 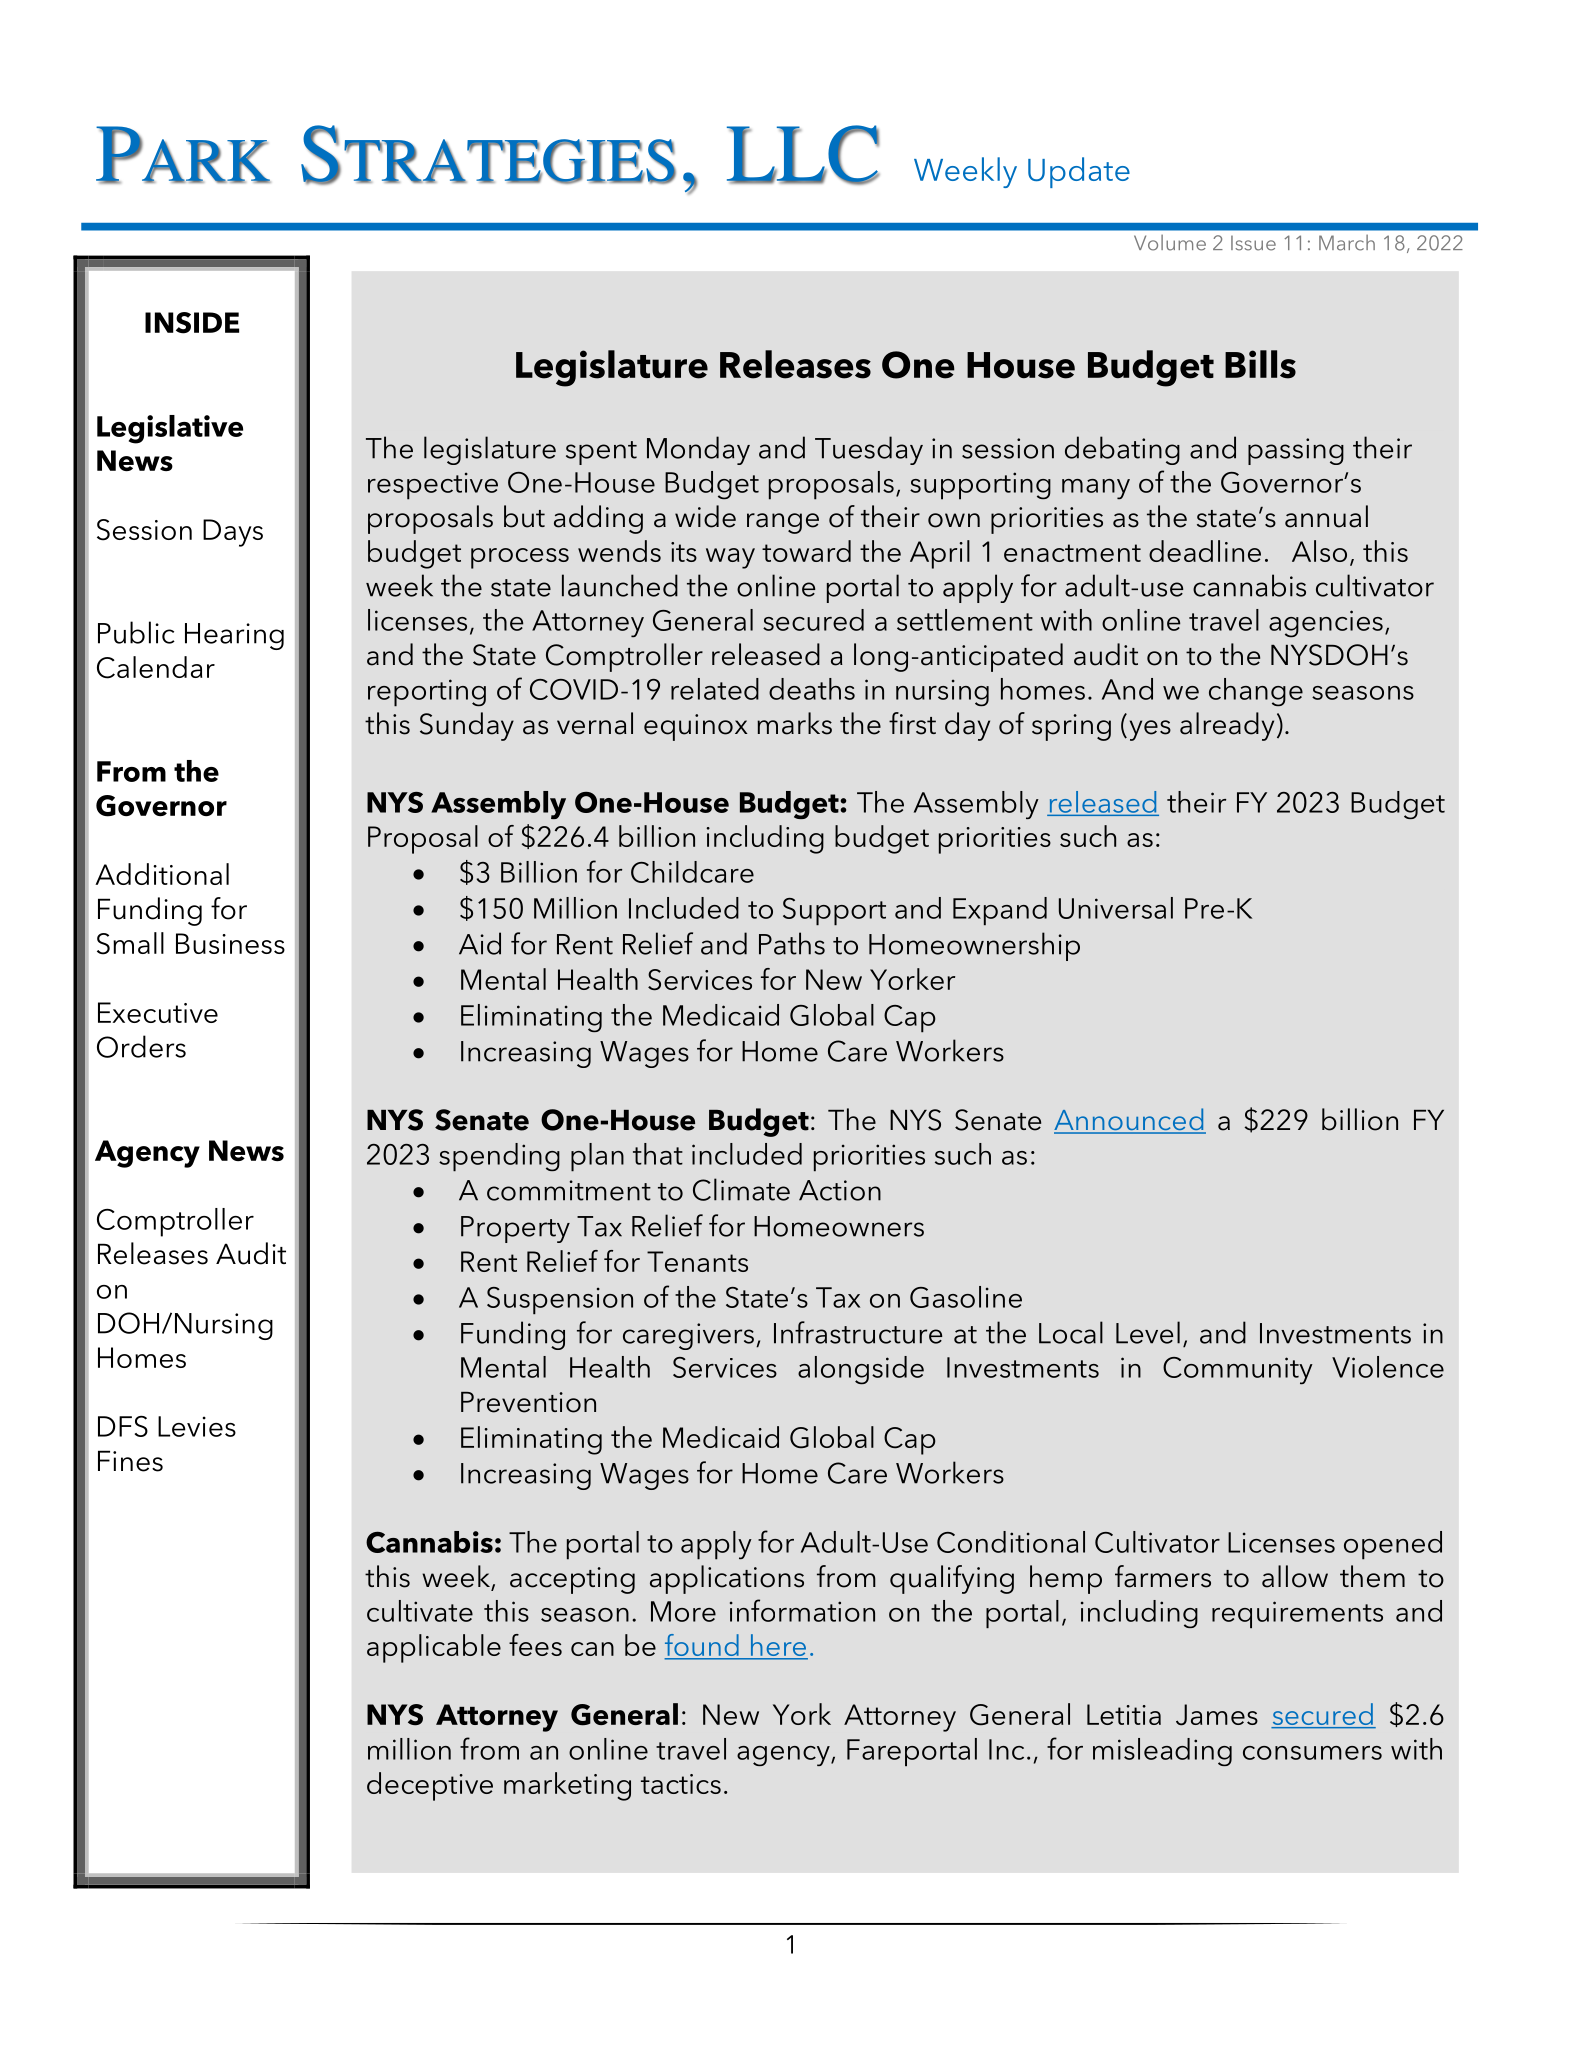 What do you see at coordinates (681, 1784) in the image?
I see `tactics` at bounding box center [681, 1784].
